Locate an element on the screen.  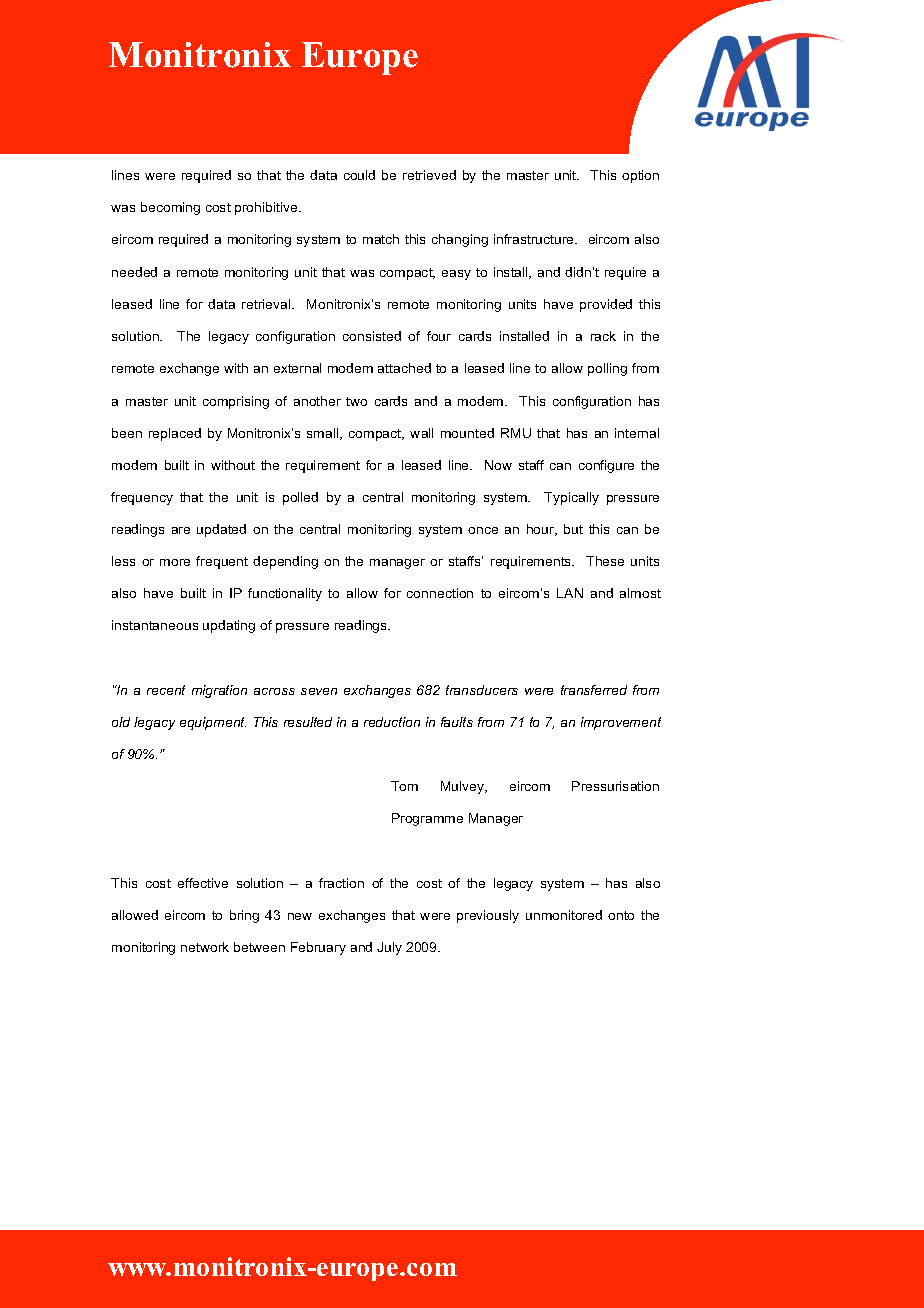
could is located at coordinates (359, 175).
